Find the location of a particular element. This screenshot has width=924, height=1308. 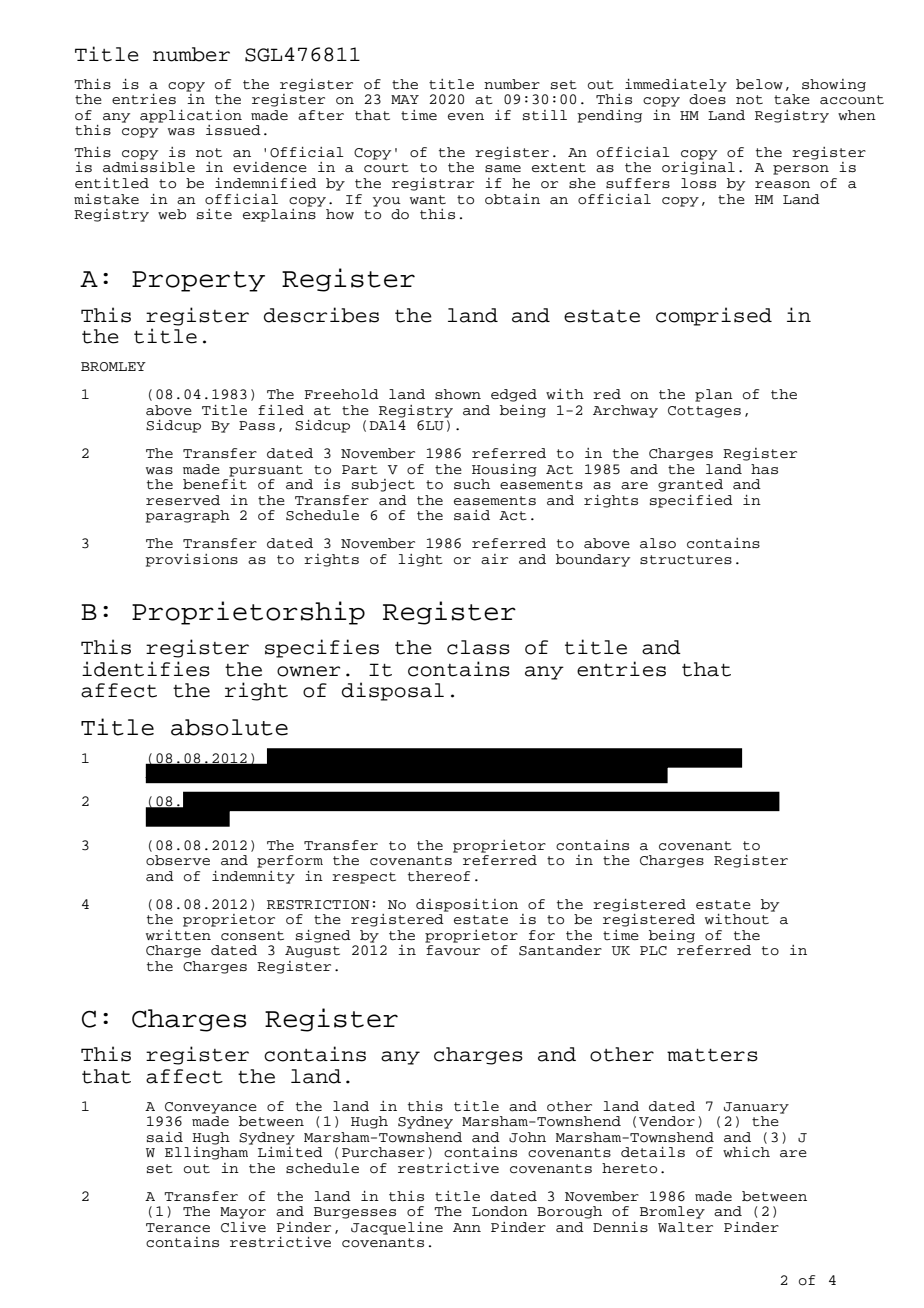

London is located at coordinates (500, 1211).
